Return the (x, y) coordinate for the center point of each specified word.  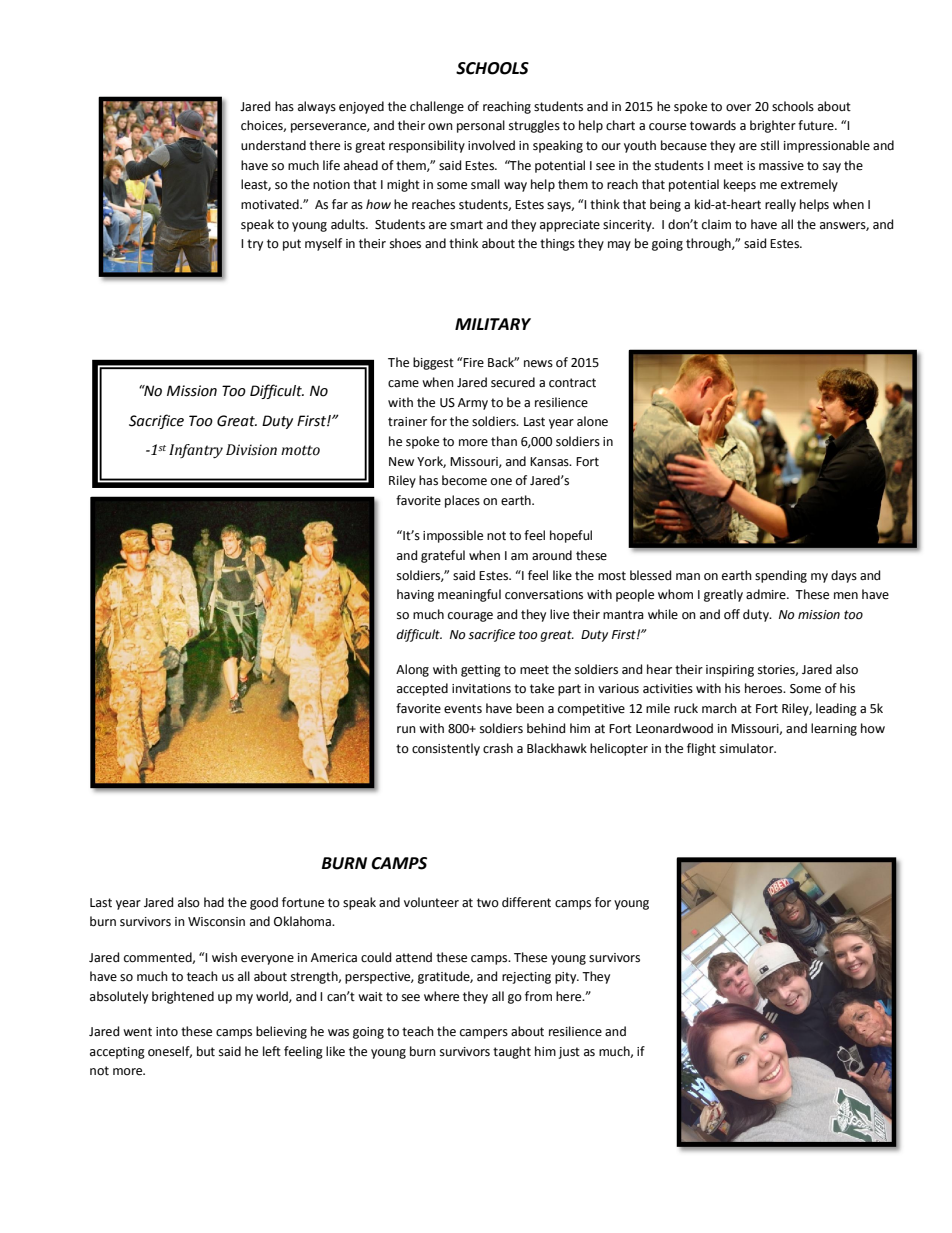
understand (273, 145)
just (569, 1053)
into (167, 1032)
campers (484, 1034)
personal (481, 126)
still (770, 145)
